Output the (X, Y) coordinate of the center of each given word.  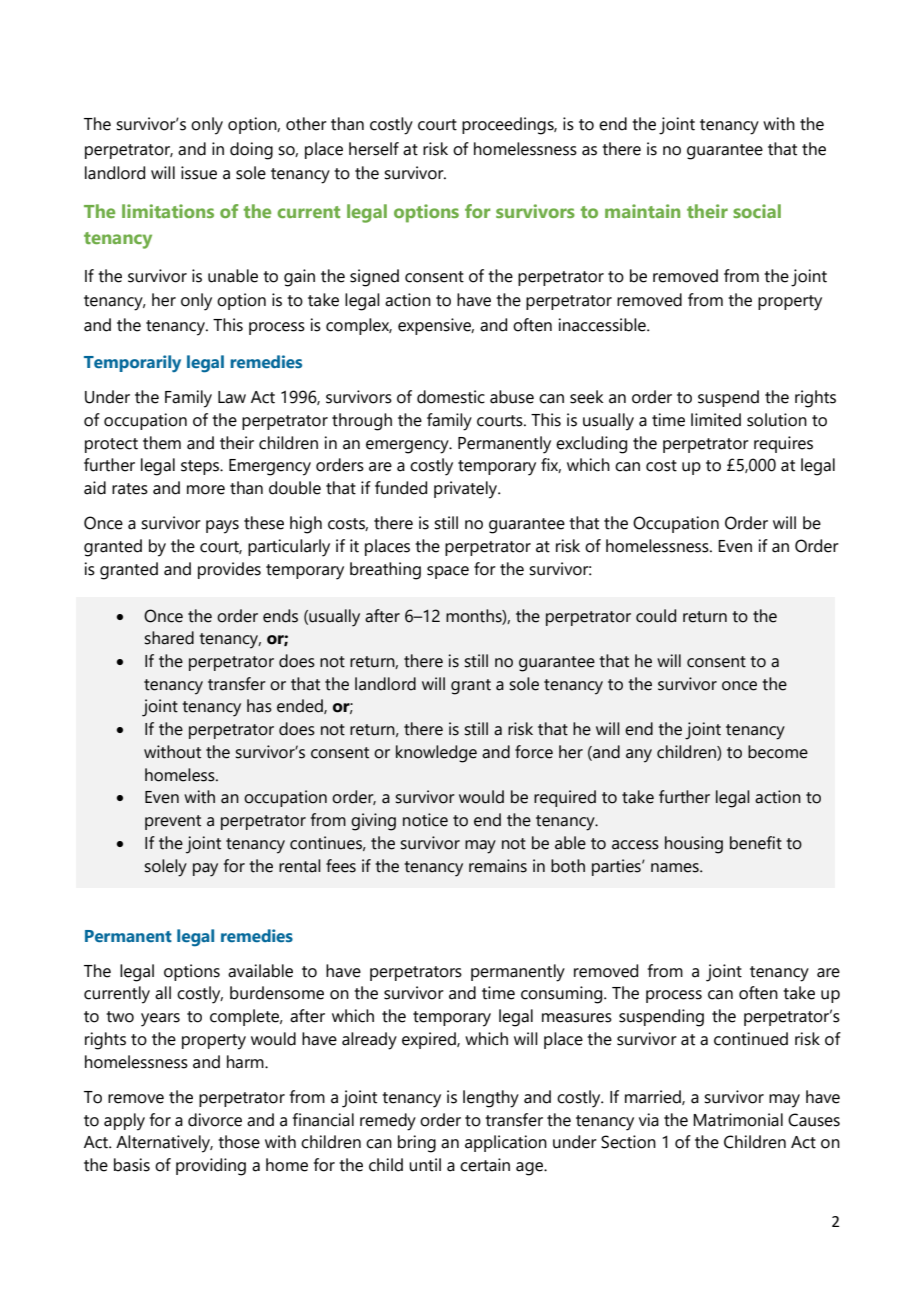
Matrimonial (738, 1120)
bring (417, 1144)
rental (300, 866)
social (757, 211)
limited (716, 420)
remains (498, 866)
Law (232, 397)
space (448, 572)
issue (199, 173)
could (656, 616)
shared (169, 638)
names (676, 868)
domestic (451, 397)
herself (374, 149)
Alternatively (164, 1144)
